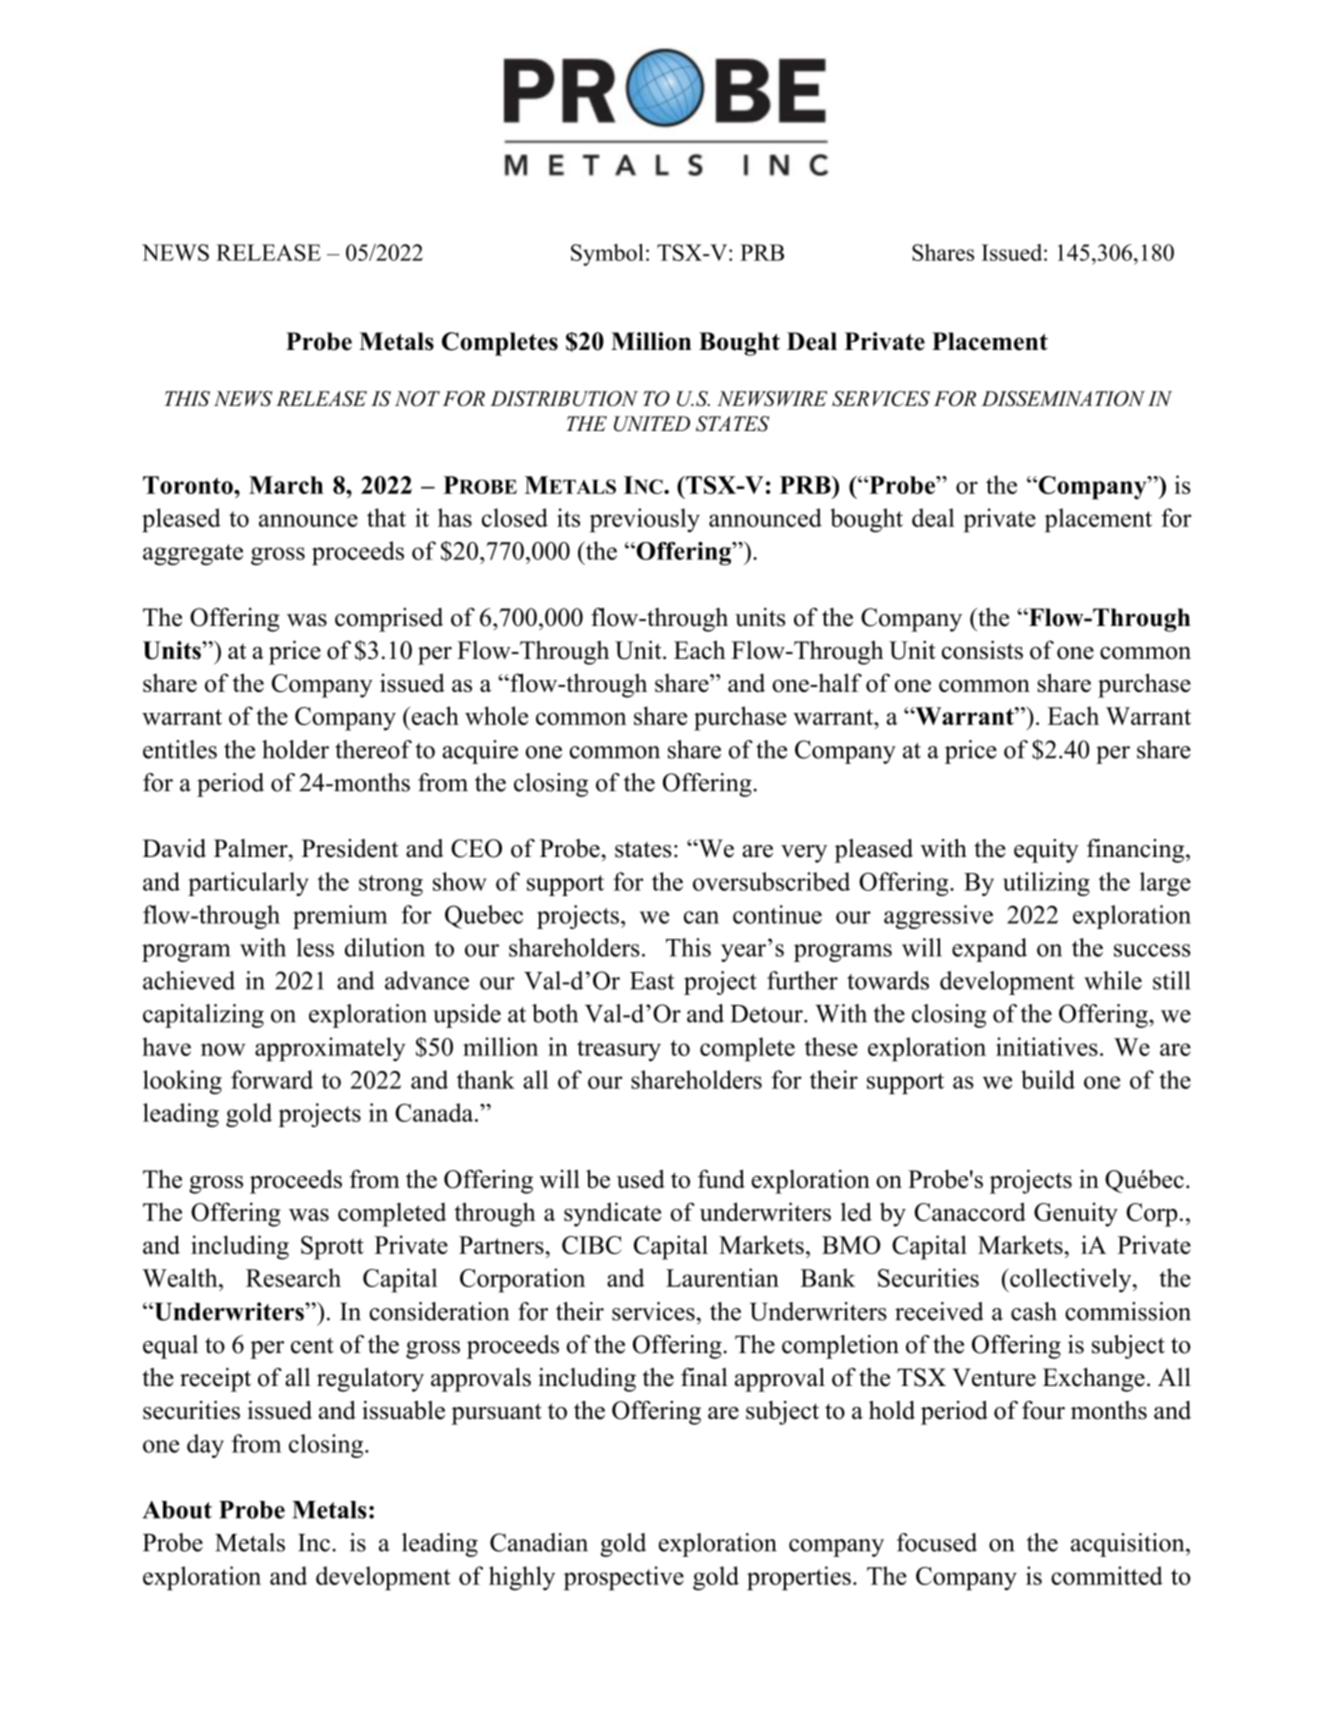 The height and width of the screenshot is (1725, 1333). What do you see at coordinates (1048, 1079) in the screenshot?
I see `build` at bounding box center [1048, 1079].
